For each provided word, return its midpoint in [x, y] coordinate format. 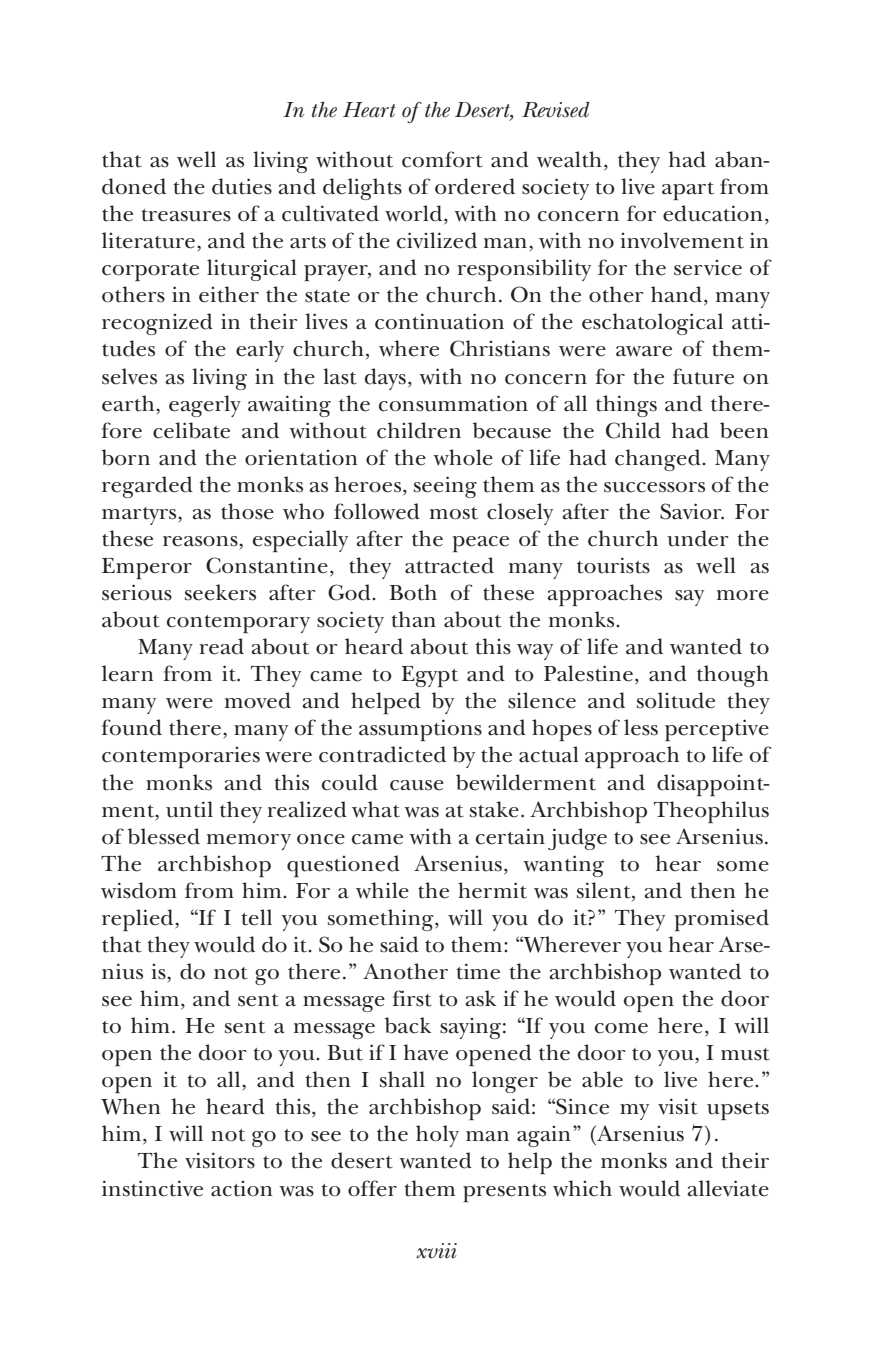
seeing [445, 487]
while [382, 890]
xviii [436, 1251]
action [242, 1188]
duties [242, 186]
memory [249, 842]
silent [605, 890]
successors [654, 487]
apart [688, 191]
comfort [442, 159]
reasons [201, 541]
